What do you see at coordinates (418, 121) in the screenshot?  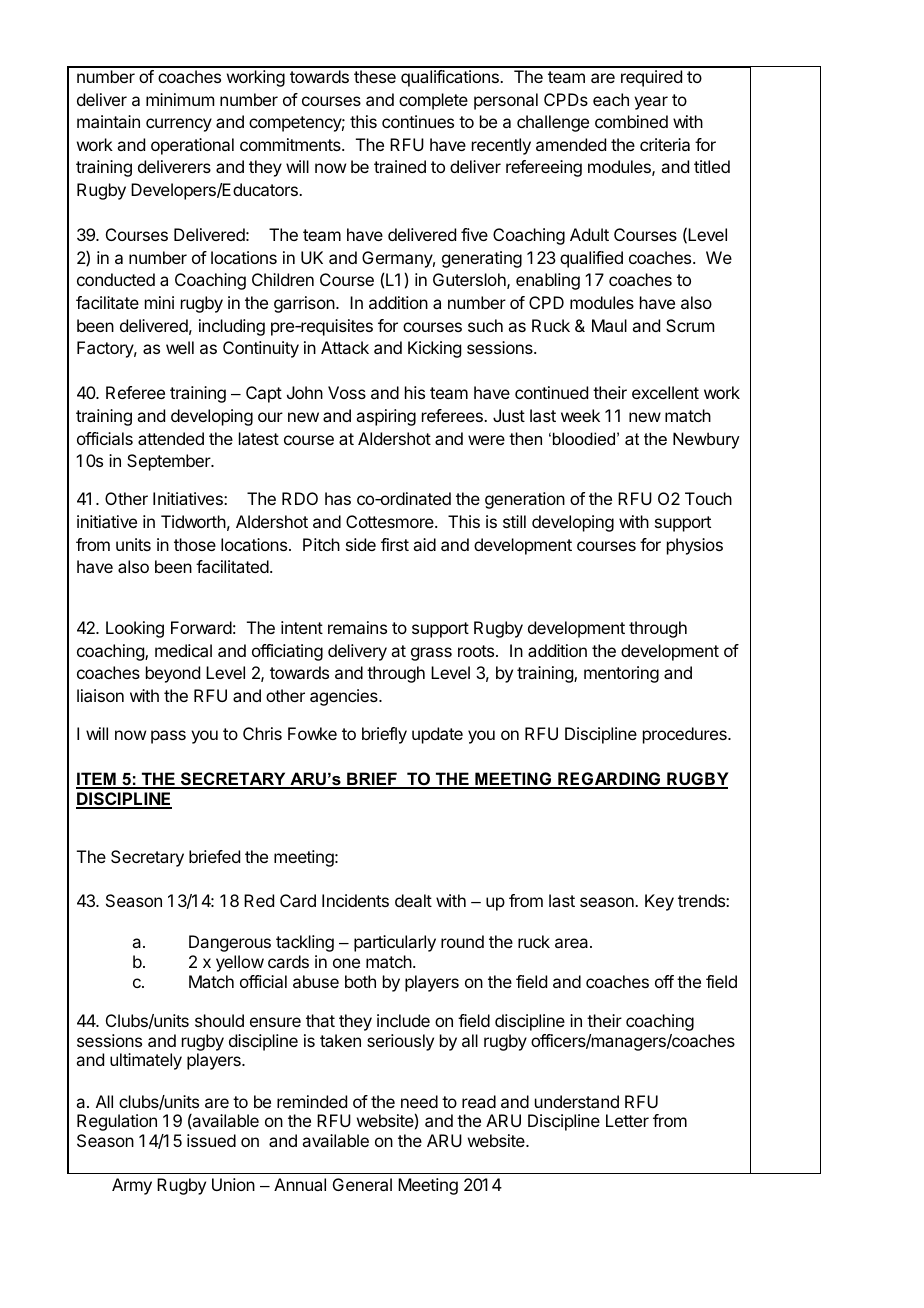 I see `continues` at bounding box center [418, 121].
